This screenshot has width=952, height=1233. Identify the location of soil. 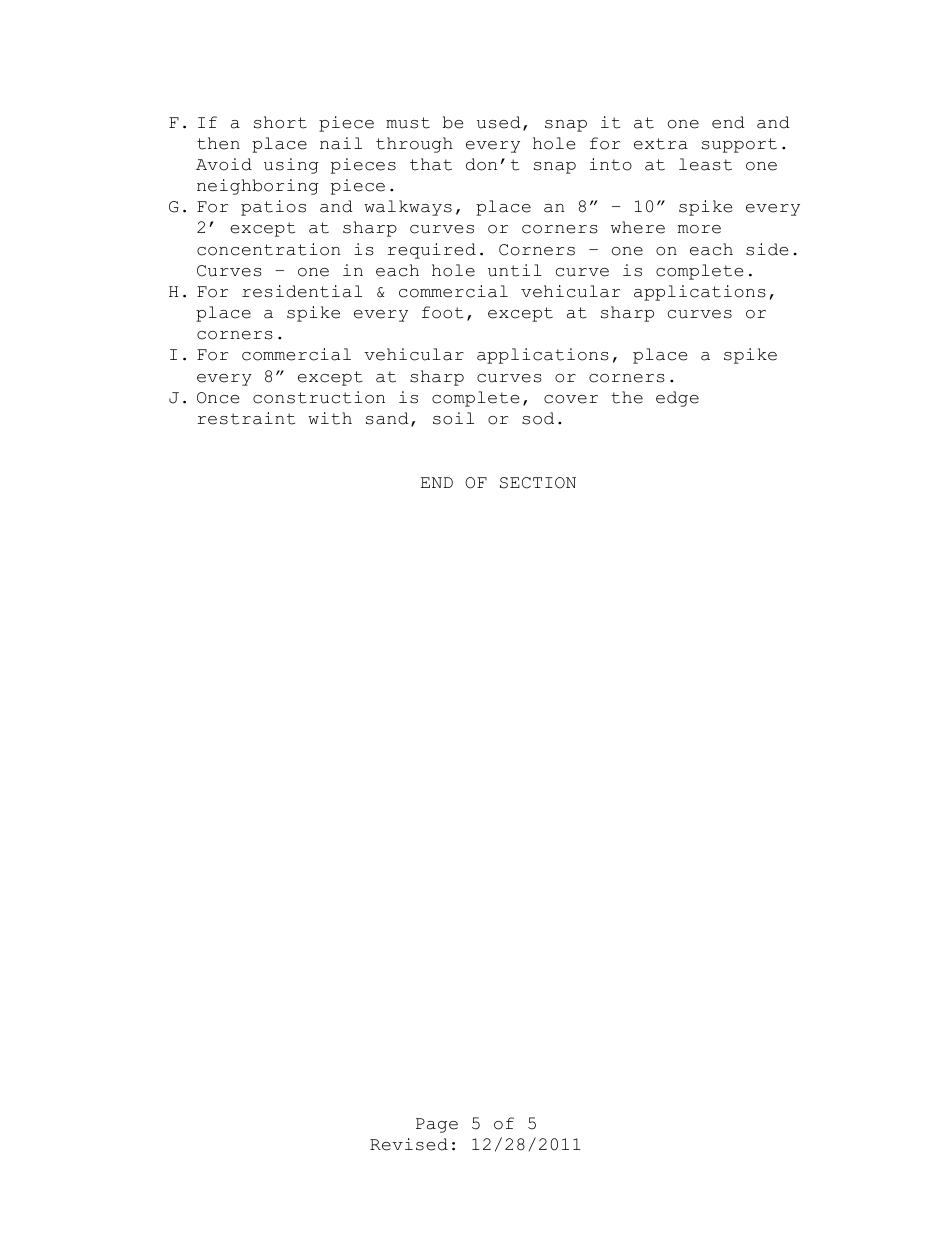
(453, 418).
